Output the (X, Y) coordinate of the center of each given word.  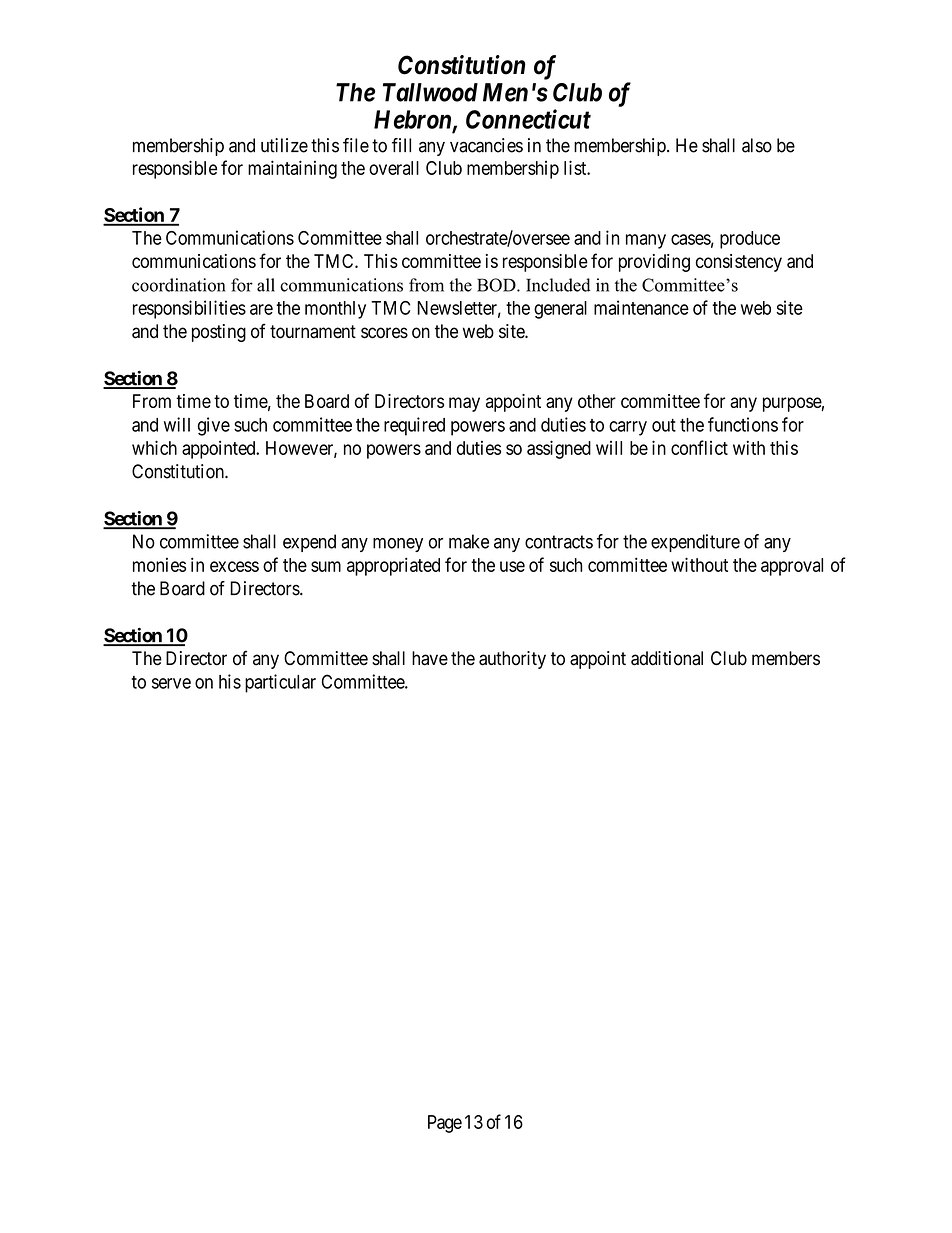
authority (512, 660)
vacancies (486, 145)
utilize (284, 145)
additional (667, 658)
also (757, 145)
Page (445, 1124)
